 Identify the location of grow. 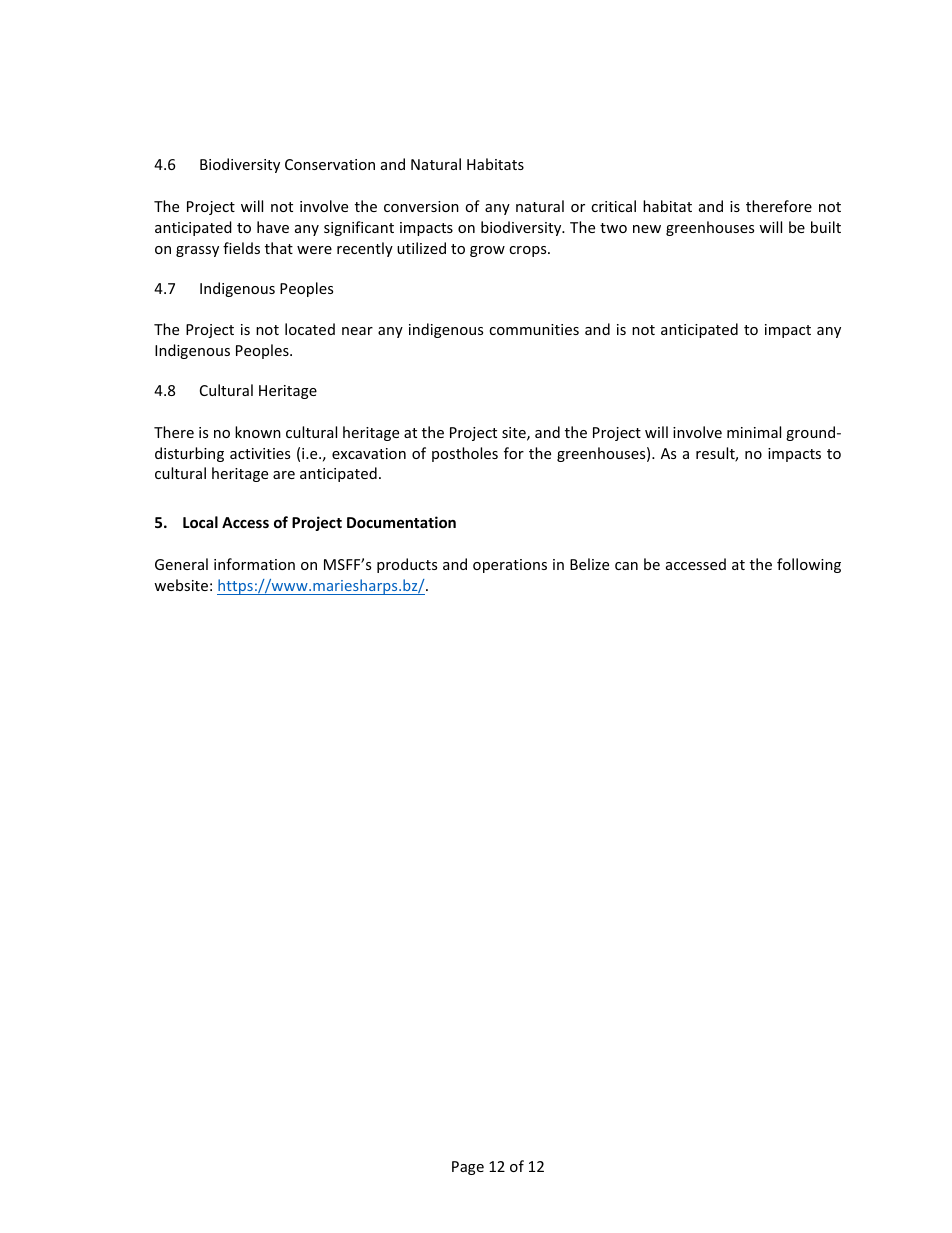
(487, 251).
